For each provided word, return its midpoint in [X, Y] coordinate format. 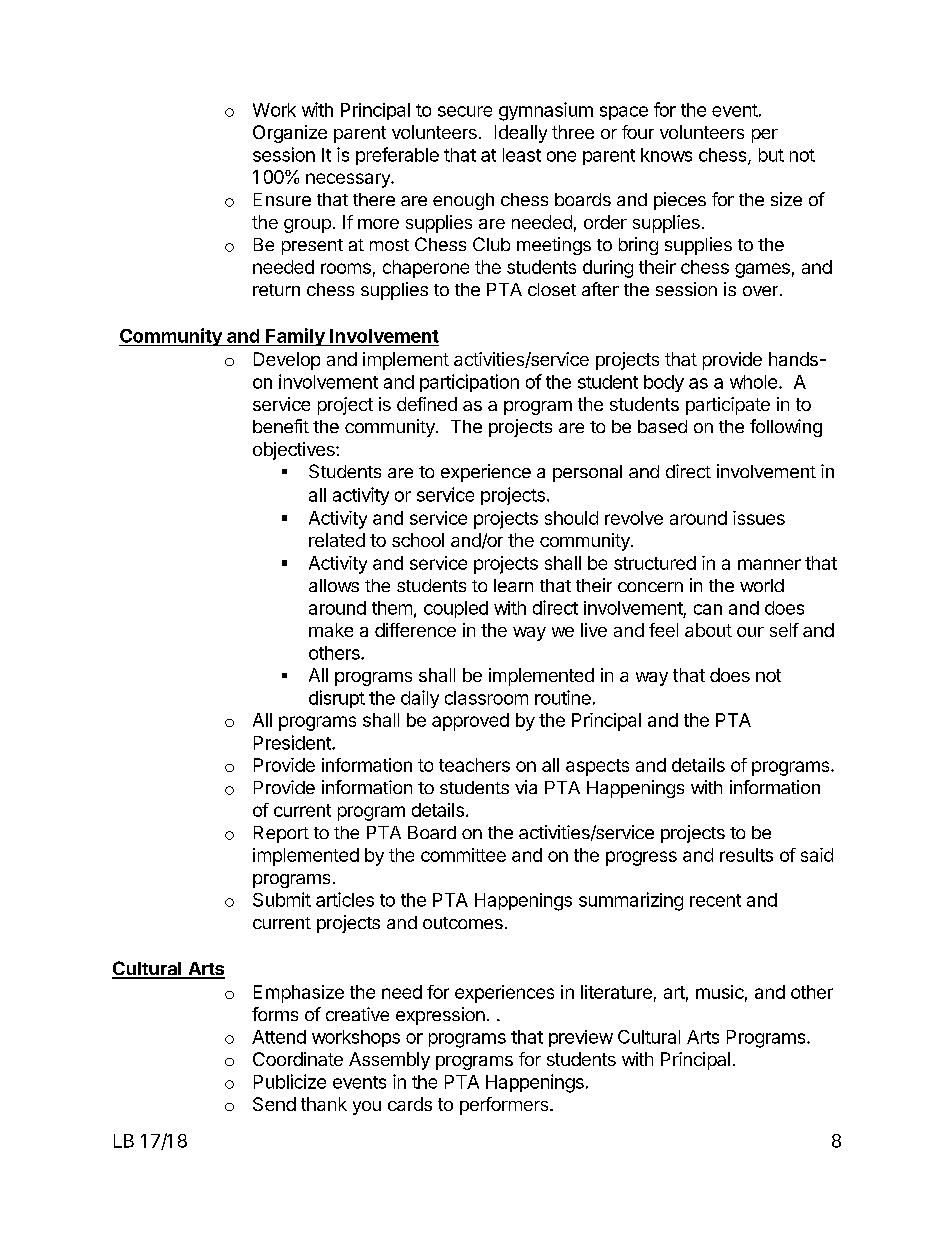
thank [324, 1104]
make [331, 630]
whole [753, 382]
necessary [349, 180]
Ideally [521, 134]
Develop [287, 361]
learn [513, 585]
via [526, 787]
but [771, 155]
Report [281, 834]
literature [616, 992]
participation [469, 383]
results [746, 855]
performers [505, 1106]
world [762, 585]
